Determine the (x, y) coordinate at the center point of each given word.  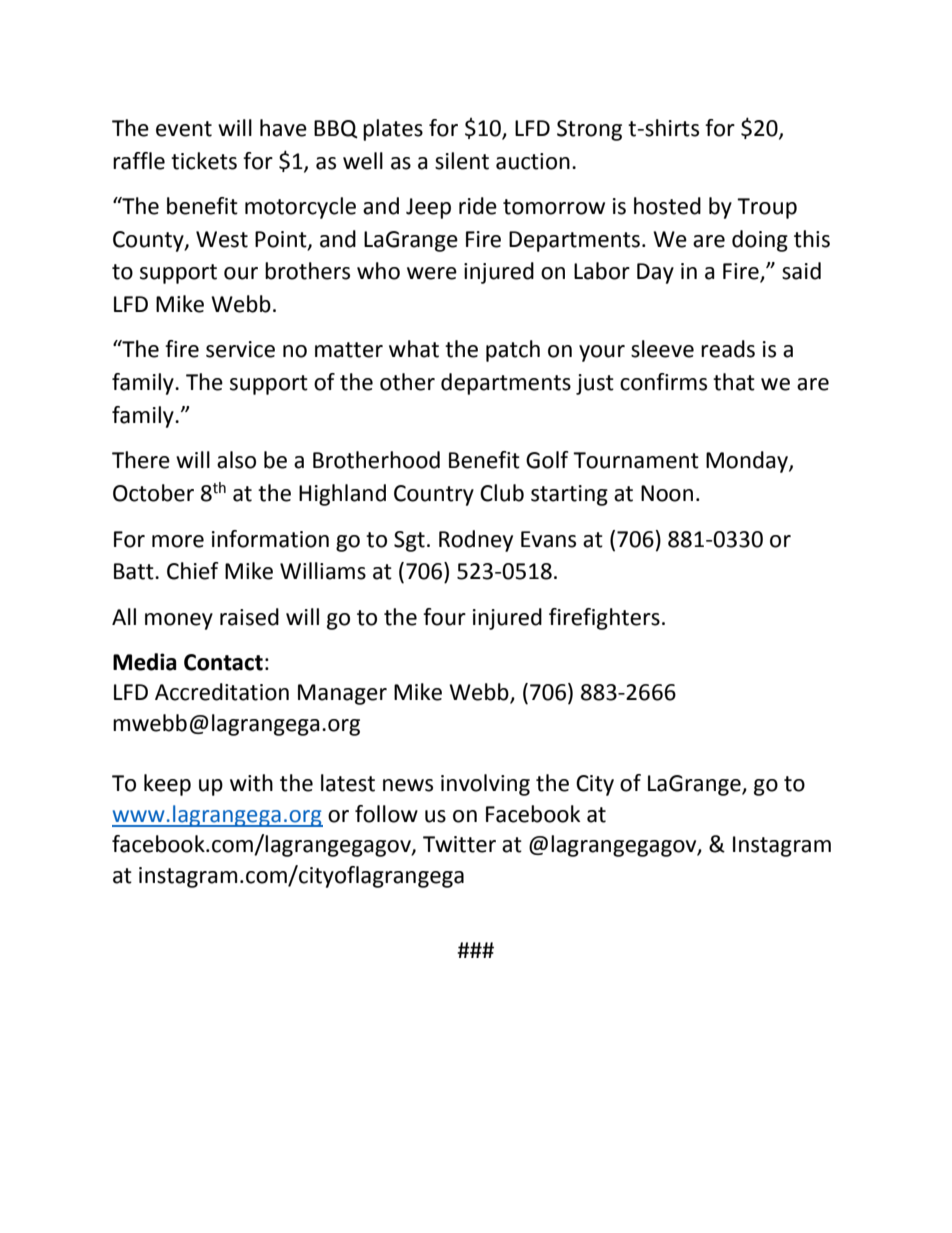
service (240, 349)
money (179, 621)
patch (513, 351)
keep (167, 785)
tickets (204, 161)
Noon (667, 493)
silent (462, 161)
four (444, 617)
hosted (667, 206)
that (734, 382)
